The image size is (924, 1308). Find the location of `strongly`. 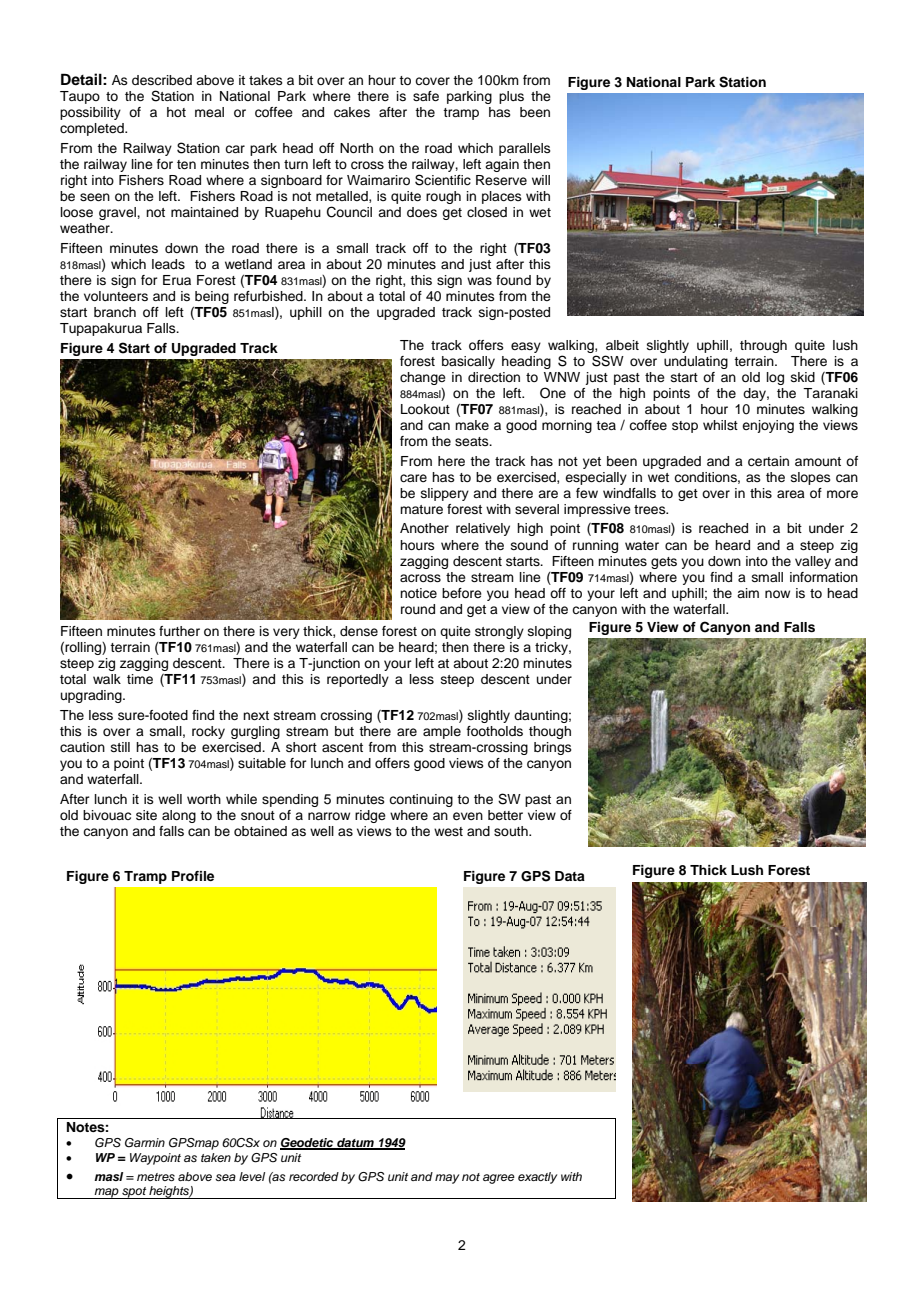

strongly is located at coordinates (499, 632).
